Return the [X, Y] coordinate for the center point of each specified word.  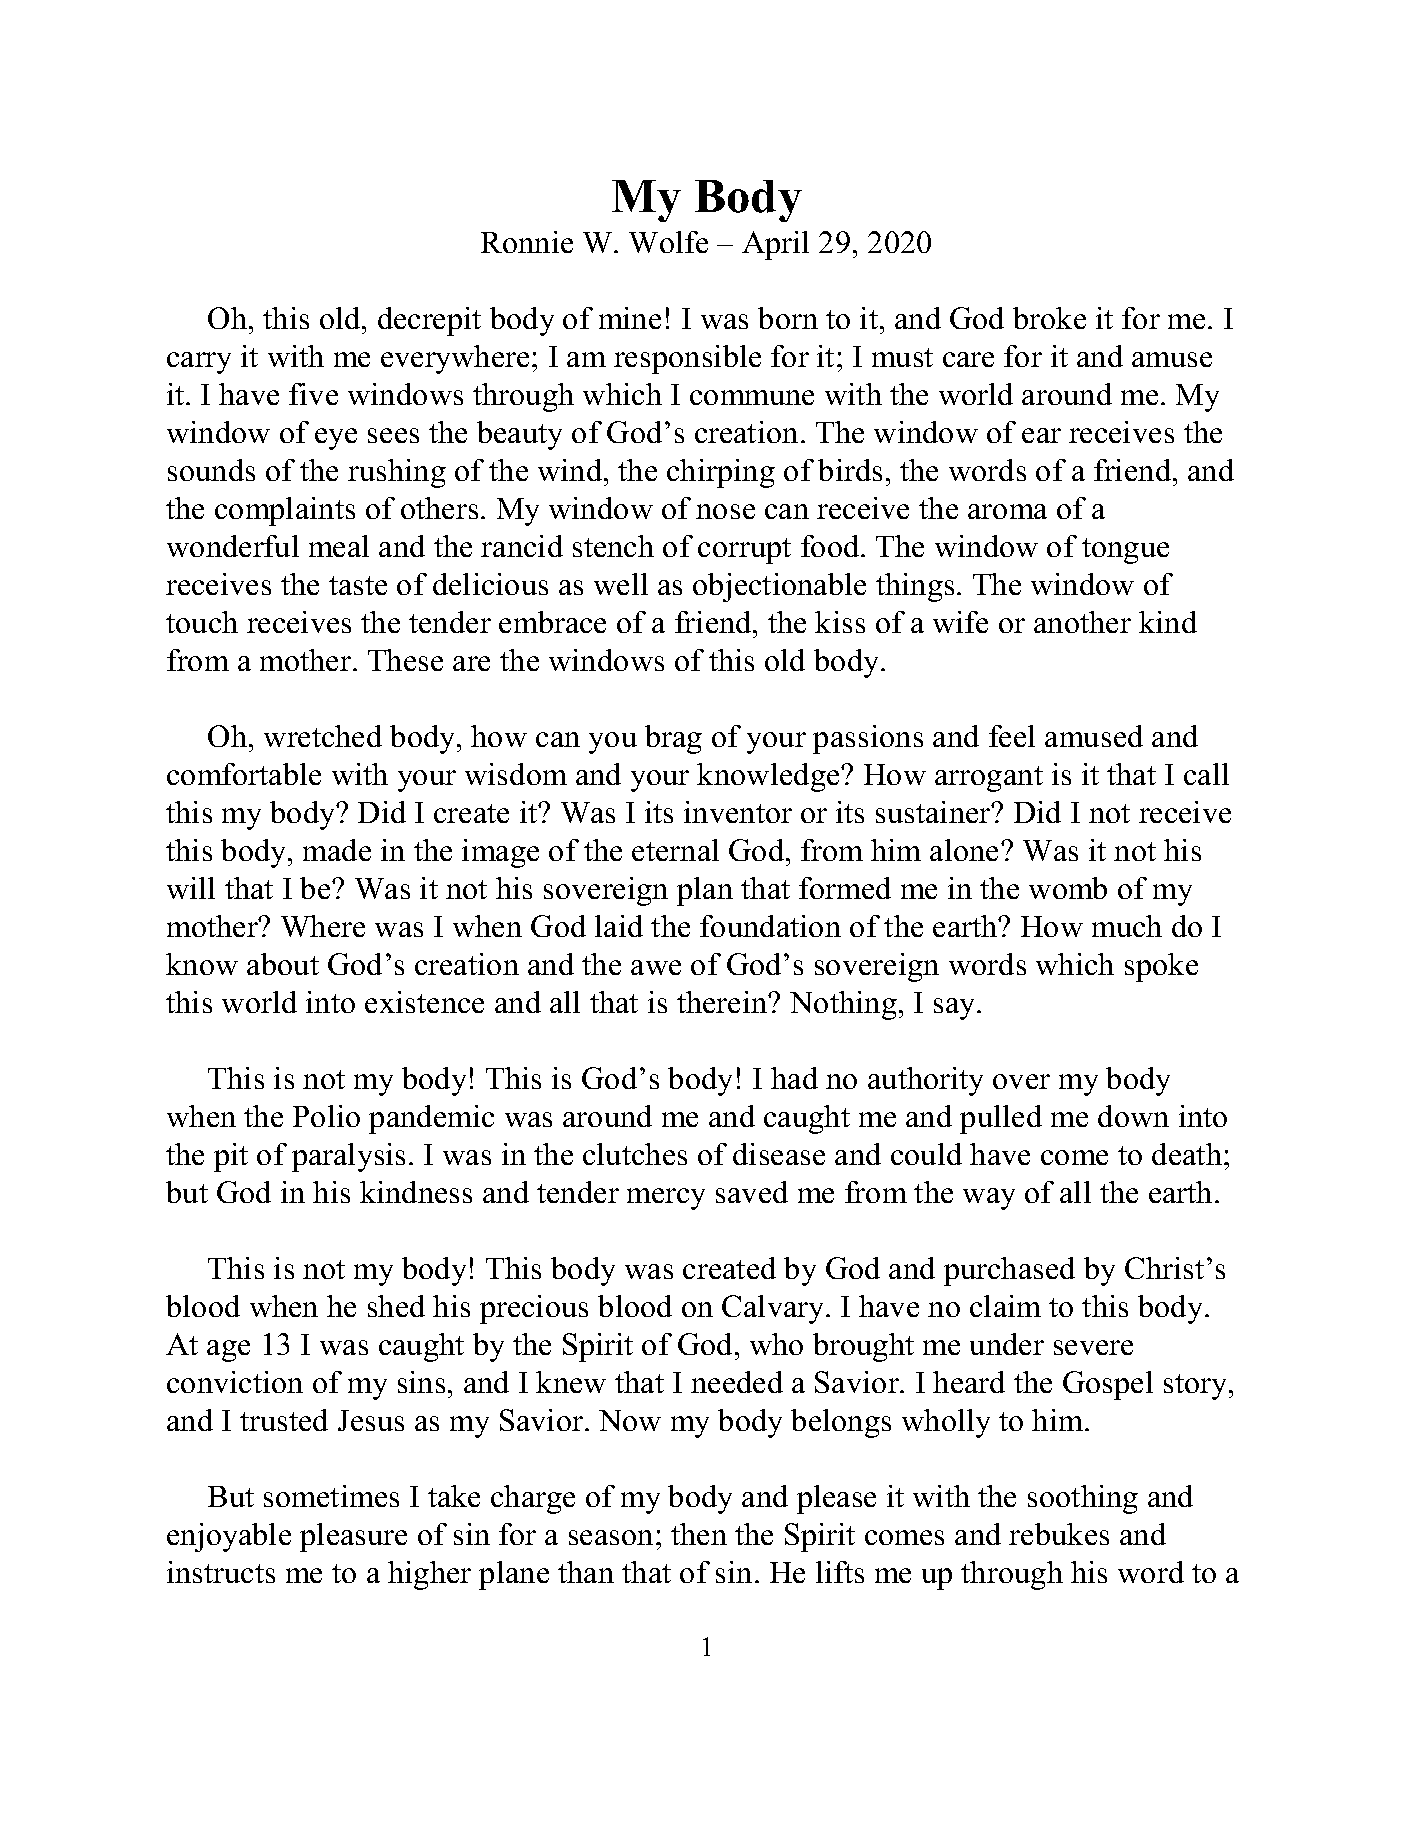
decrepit [429, 321]
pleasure [353, 1537]
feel [1012, 736]
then [699, 1534]
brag [673, 739]
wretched [323, 736]
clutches [635, 1154]
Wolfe [668, 242]
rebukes [1059, 1534]
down [1133, 1116]
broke [1049, 318]
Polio [326, 1116]
